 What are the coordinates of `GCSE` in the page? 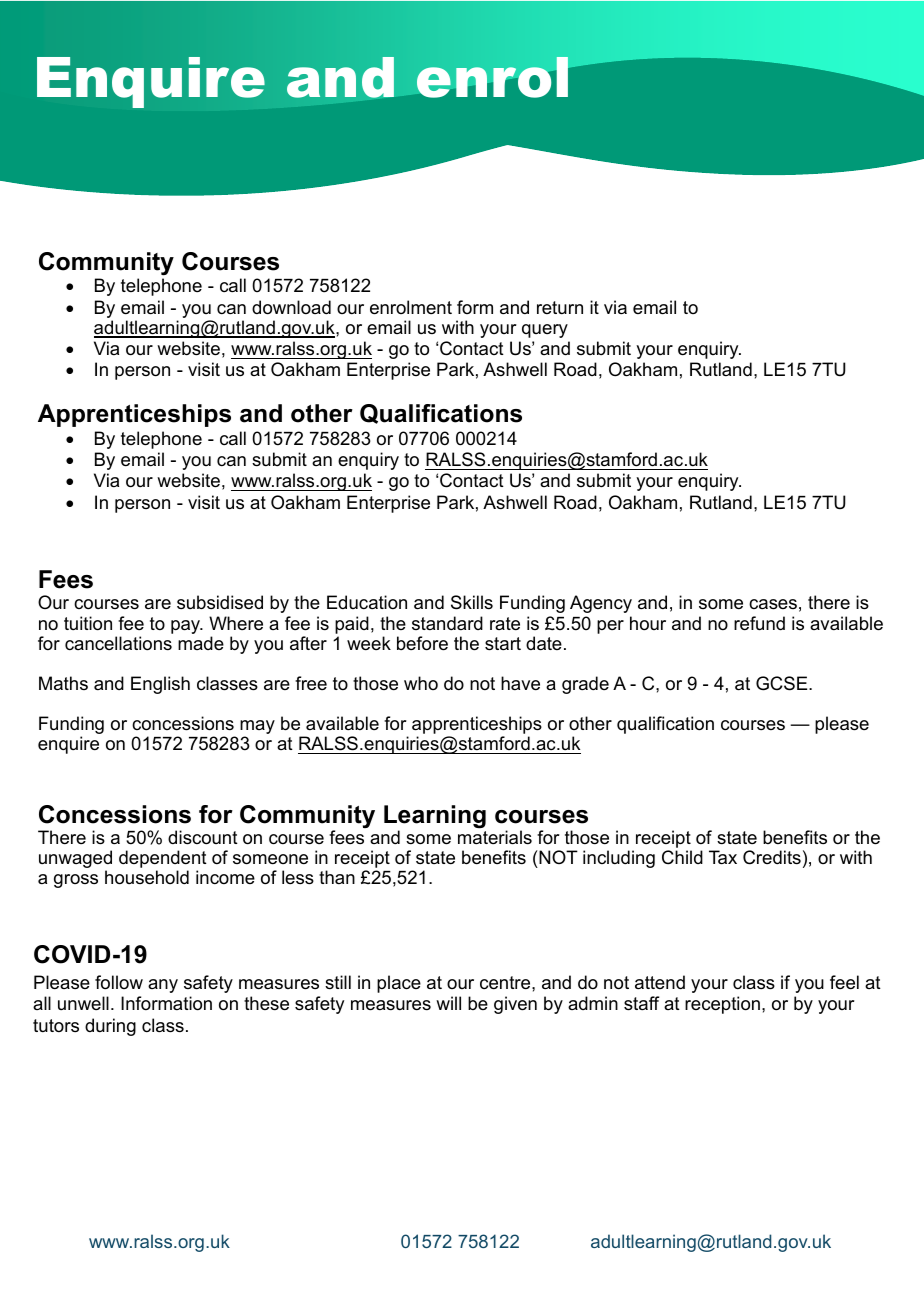 It's located at (783, 683).
